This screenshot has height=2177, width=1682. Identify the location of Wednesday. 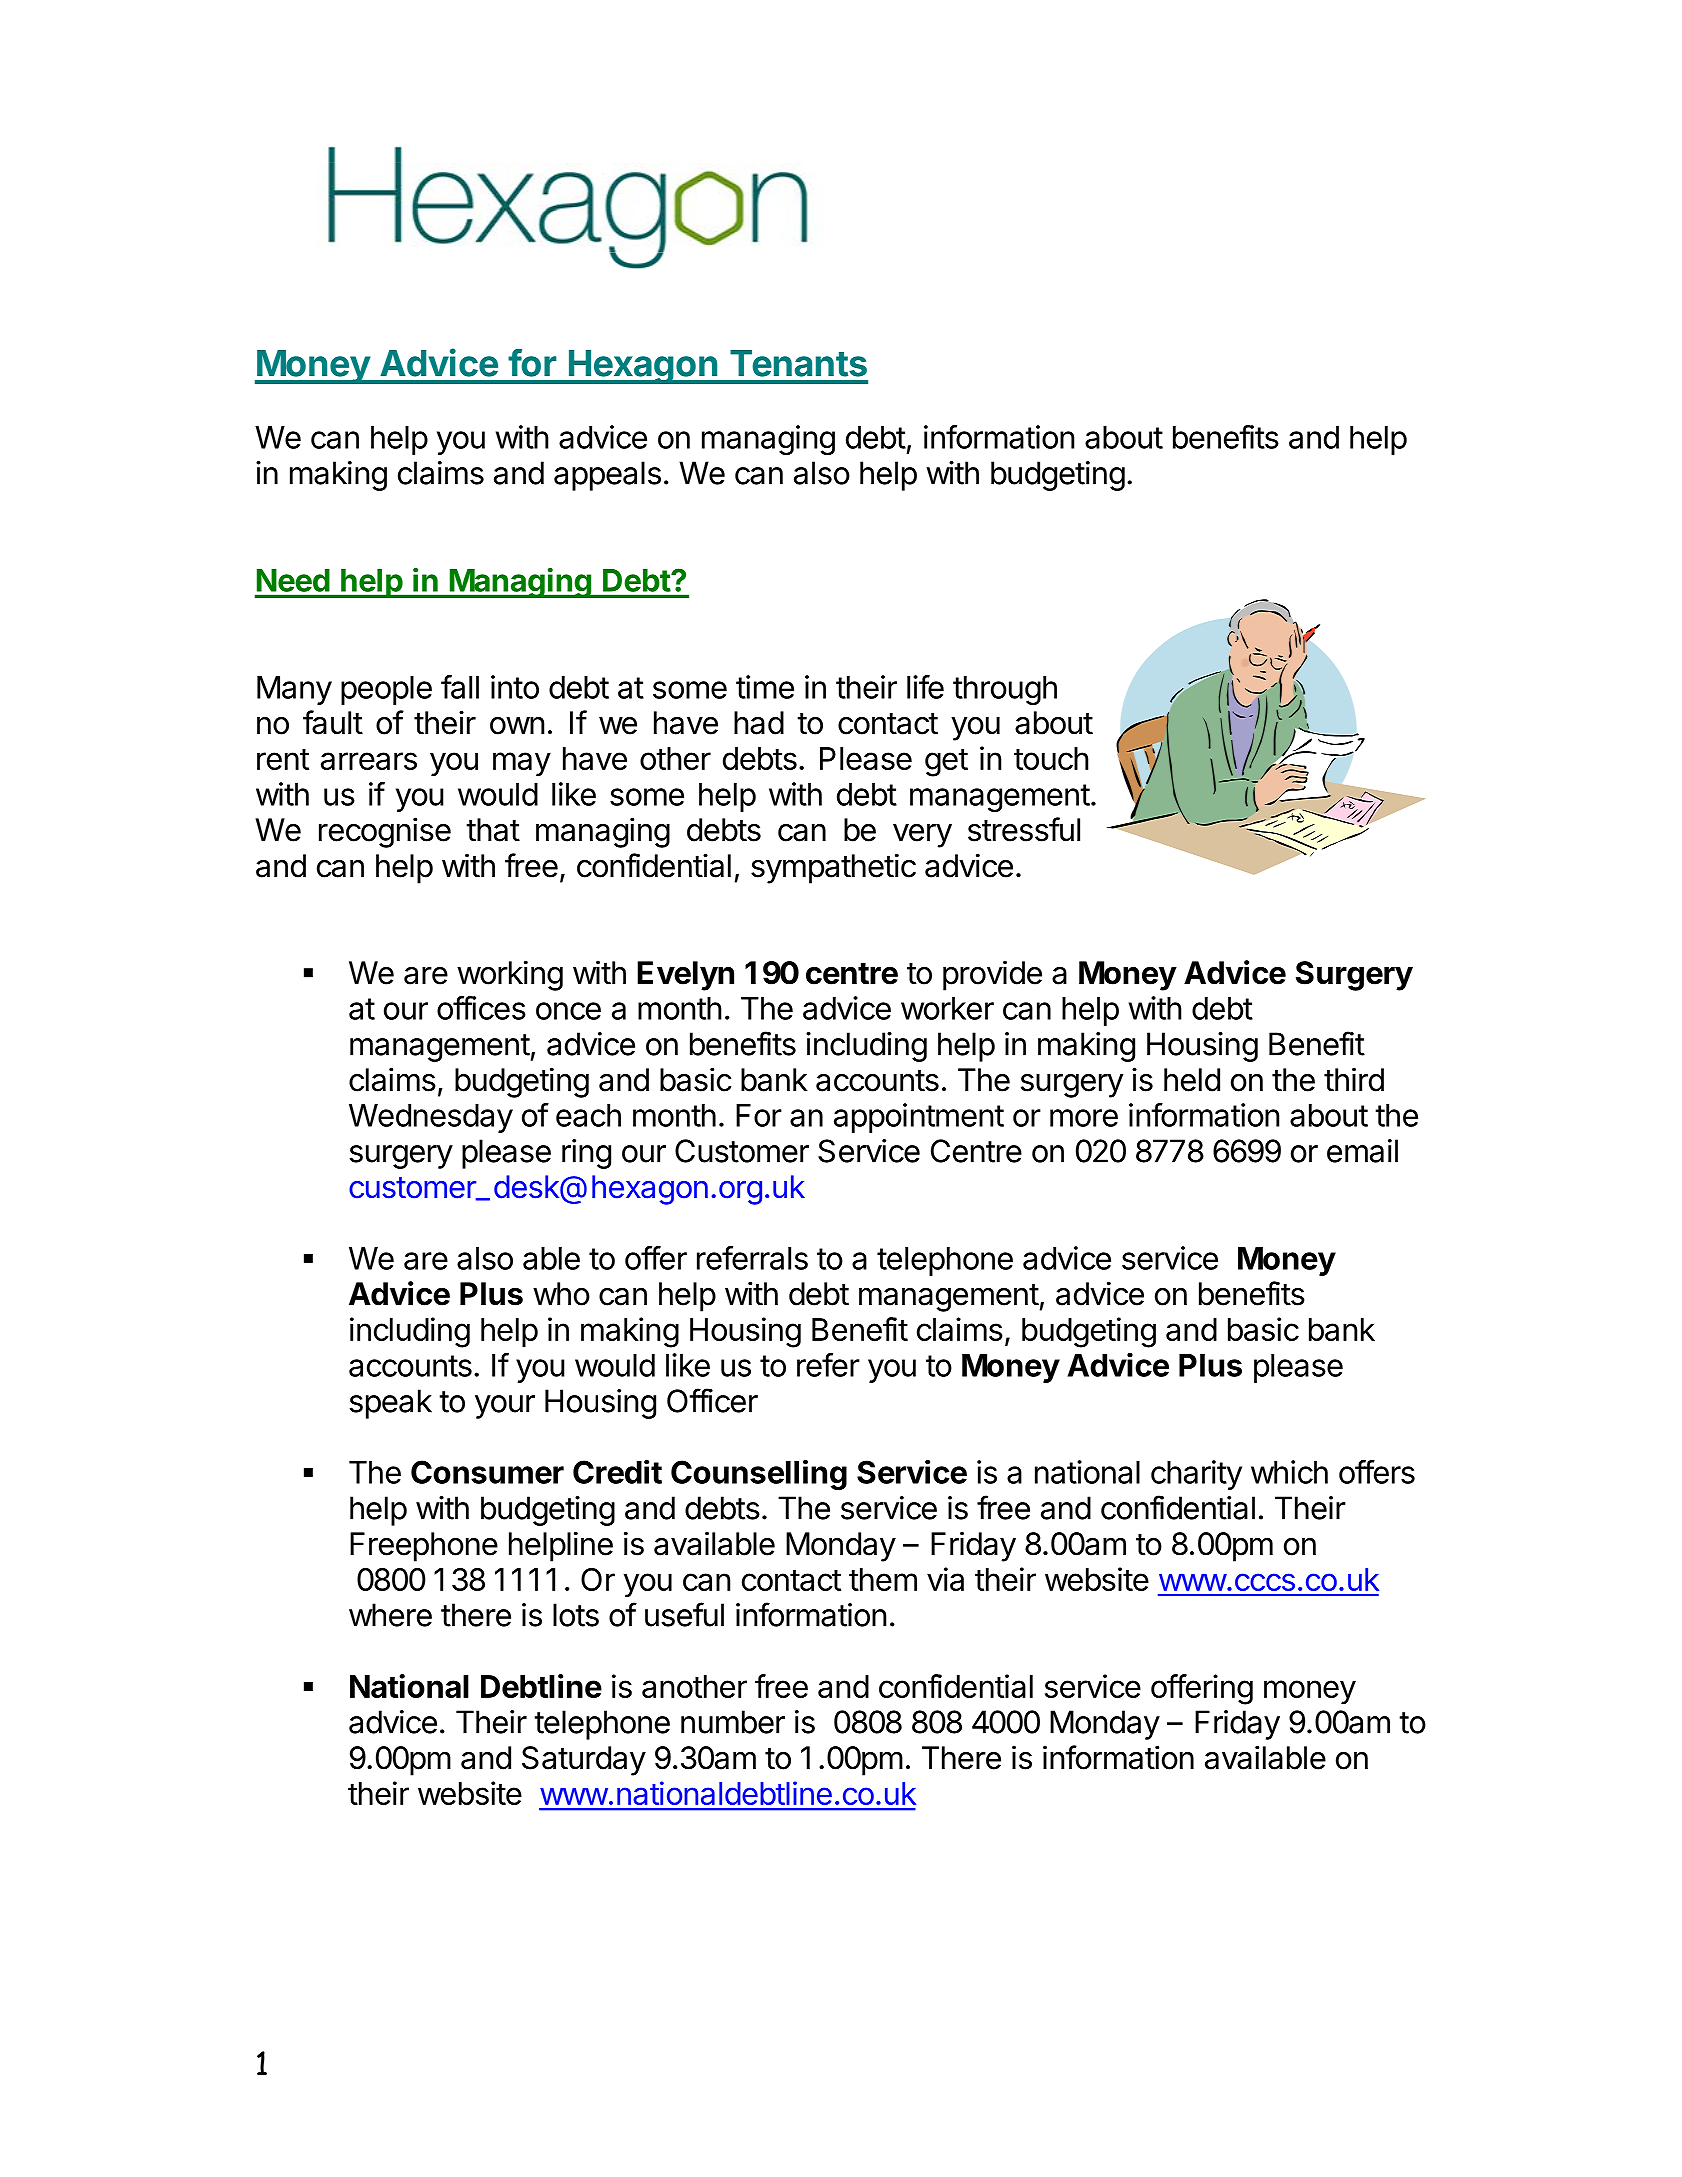
(431, 1118).
